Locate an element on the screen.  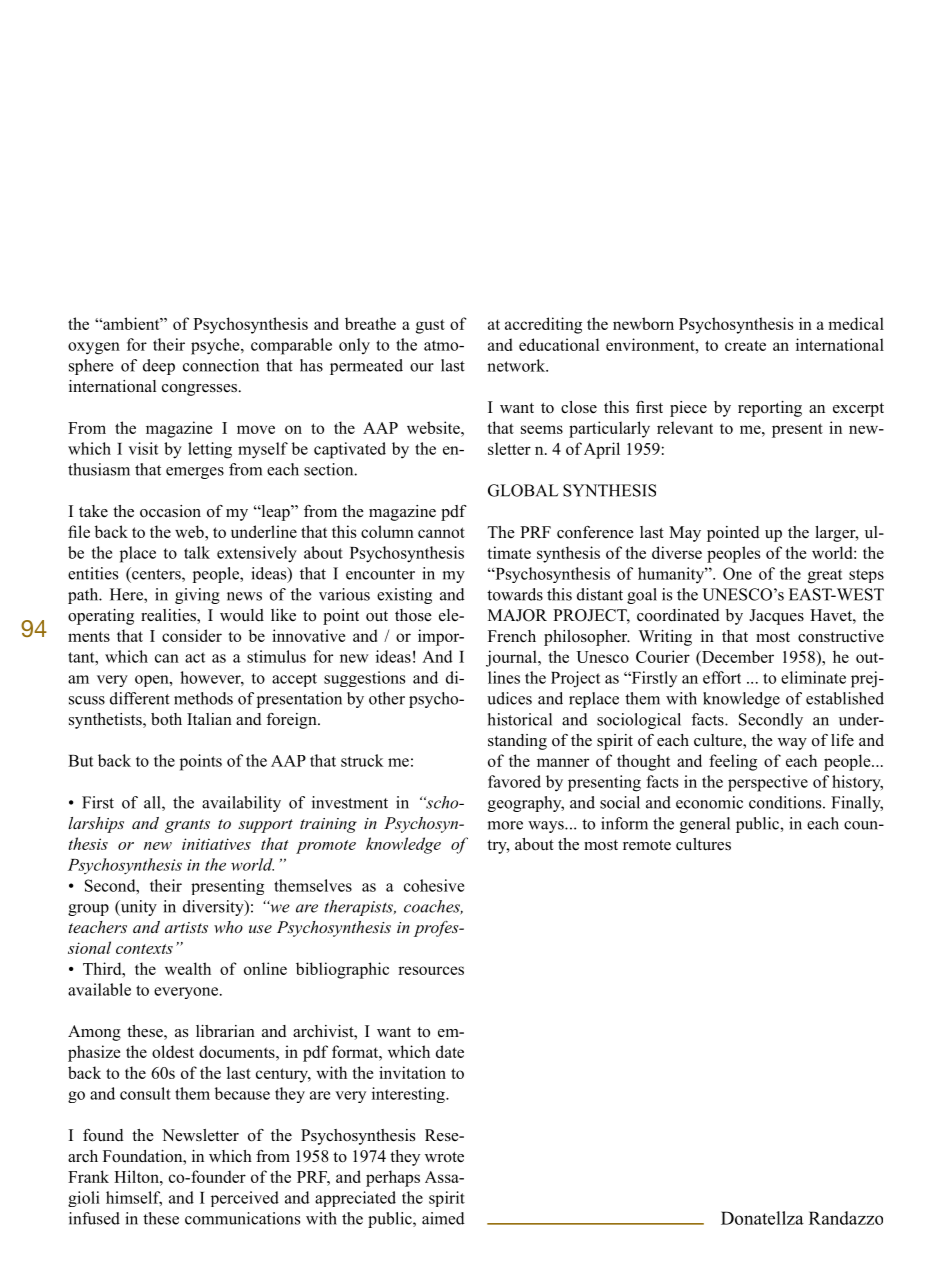
availability is located at coordinates (241, 804).
